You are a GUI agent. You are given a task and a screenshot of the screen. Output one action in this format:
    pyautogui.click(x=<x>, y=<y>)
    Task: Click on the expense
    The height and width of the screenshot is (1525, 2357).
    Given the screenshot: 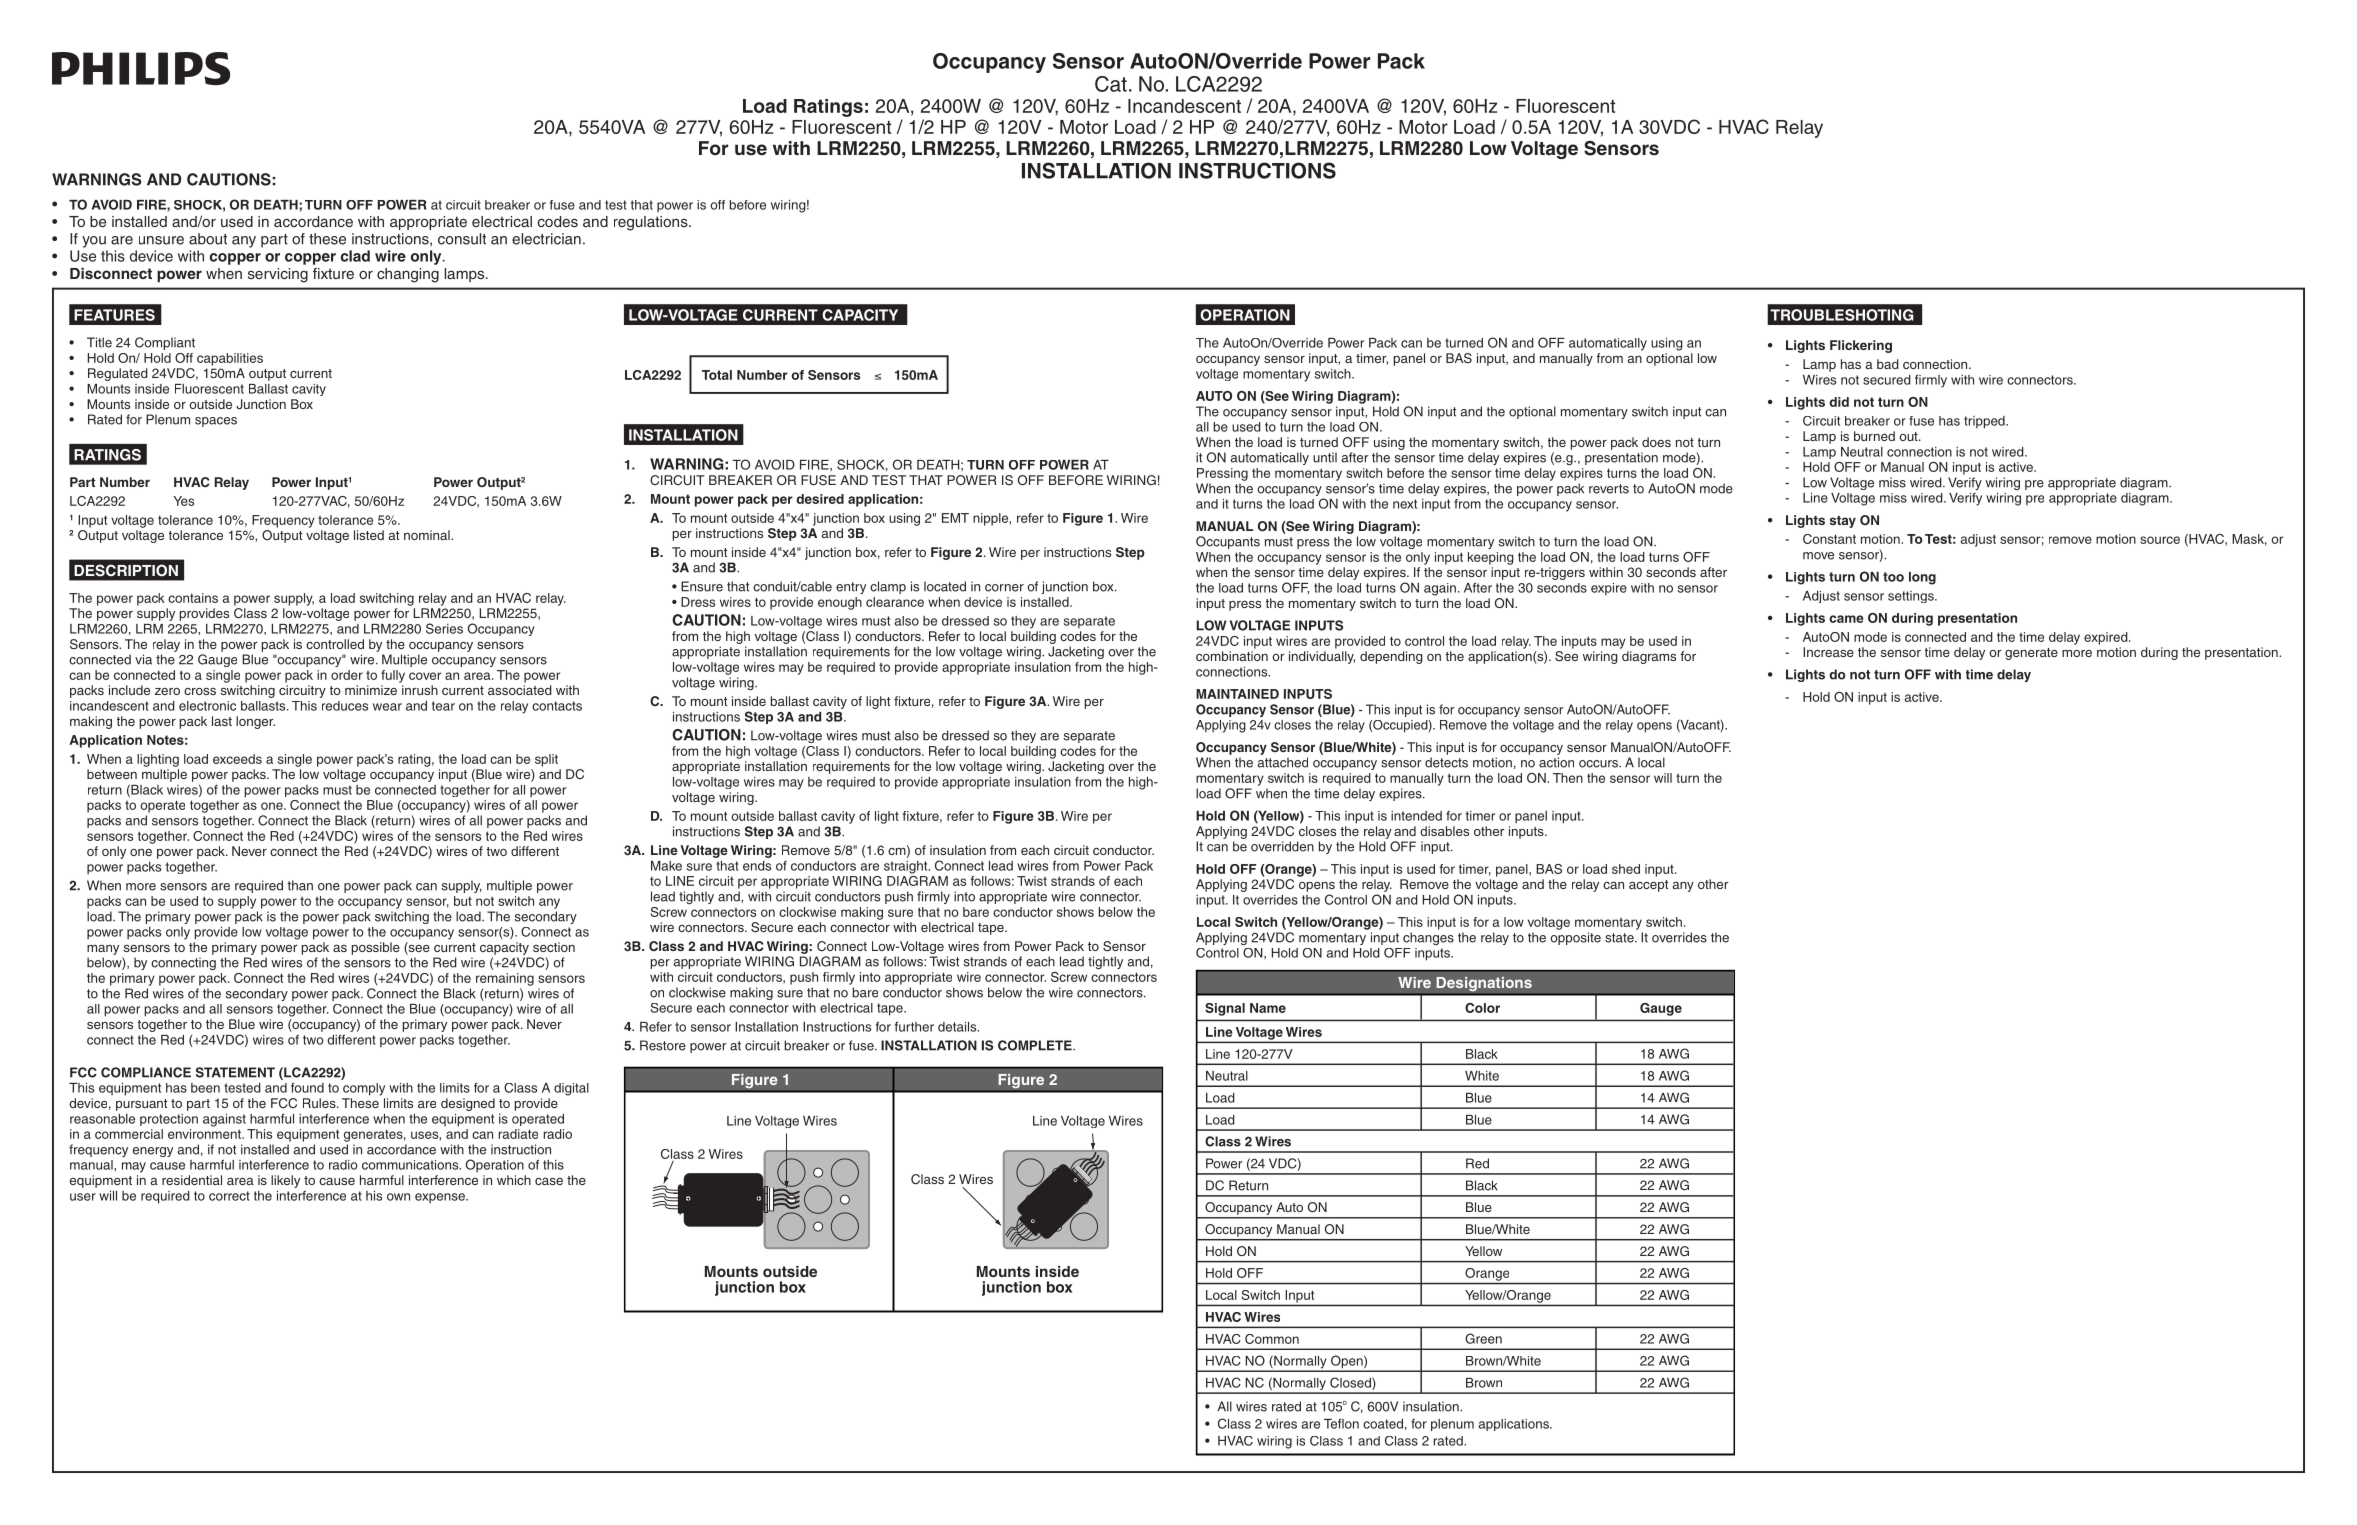 What is the action you would take?
    pyautogui.click(x=441, y=1198)
